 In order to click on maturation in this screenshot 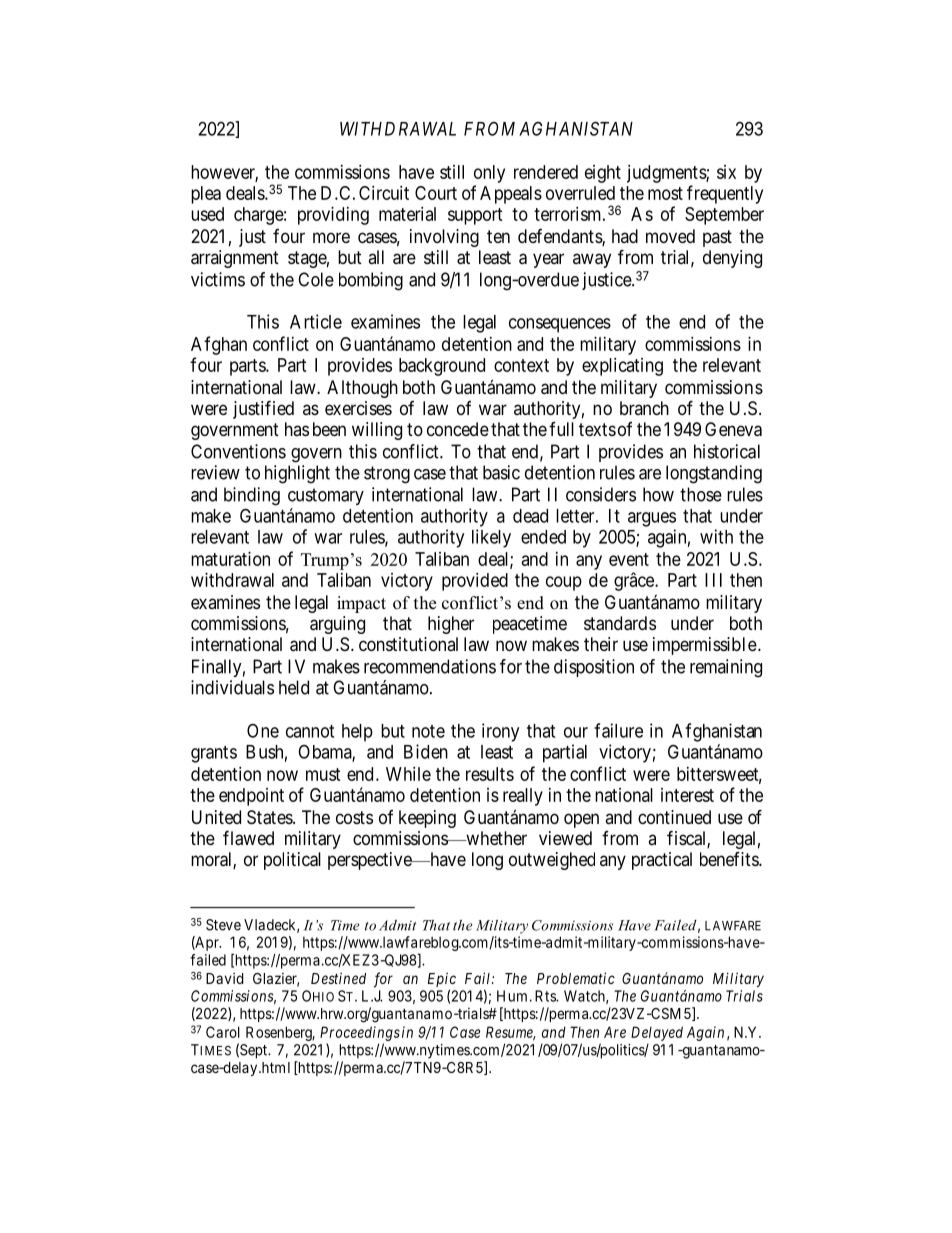, I will do `click(230, 559)`.
